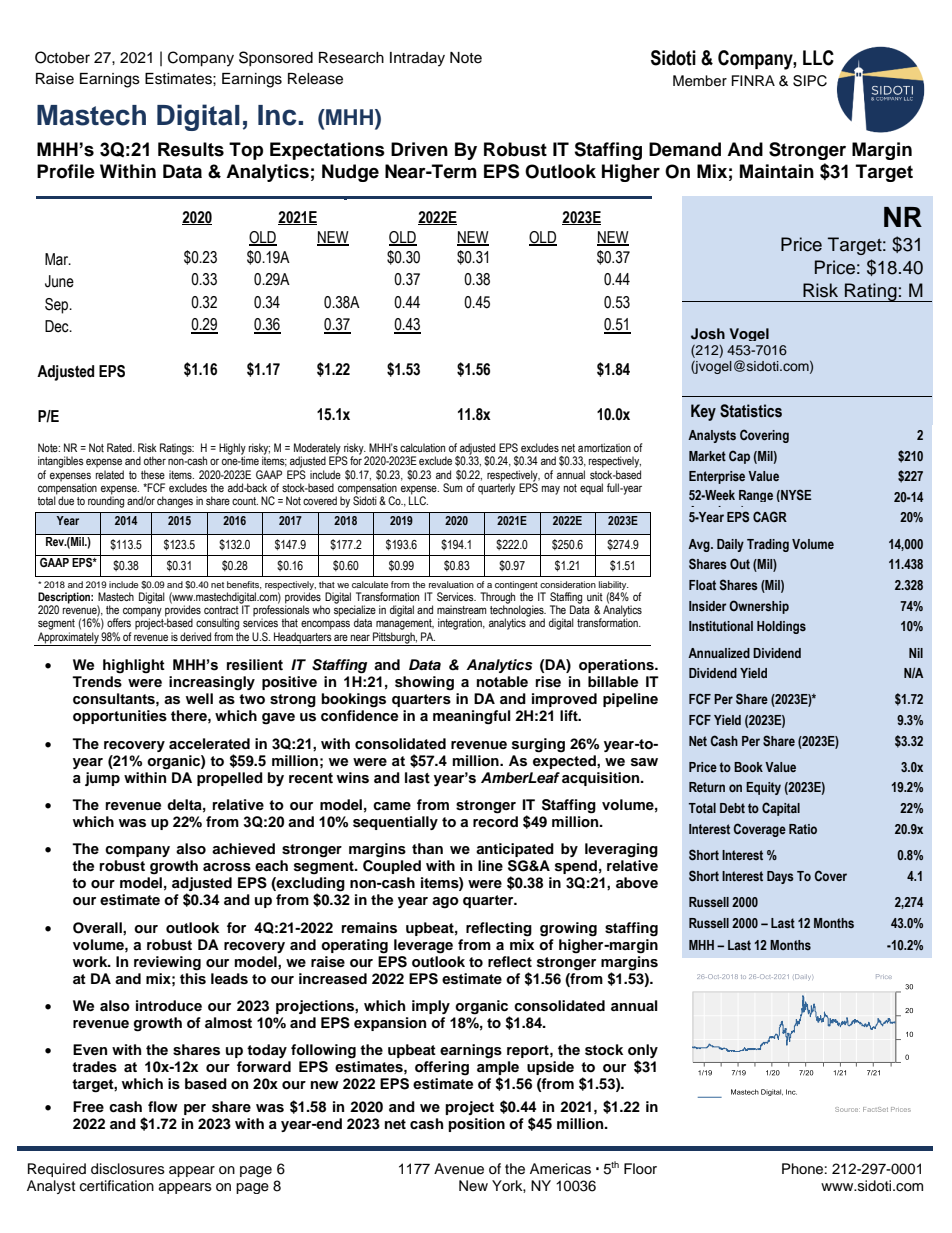 Image resolution: width=952 pixels, height=1233 pixels. Describe the element at coordinates (422, 447) in the document. I see `calculation` at that location.
